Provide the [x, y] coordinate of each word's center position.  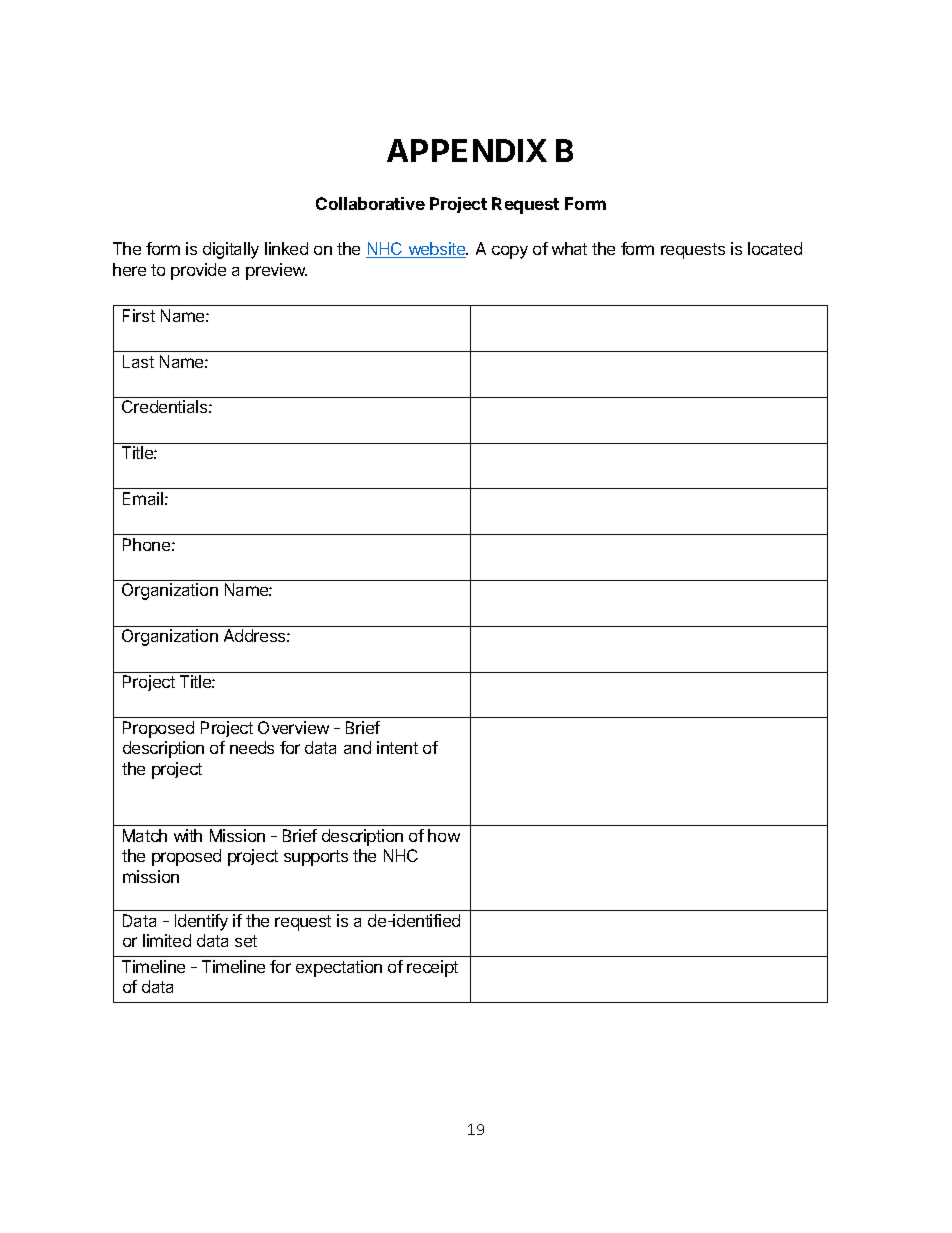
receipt [432, 968]
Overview [293, 727]
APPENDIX [467, 150]
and [357, 747]
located [775, 248]
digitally [231, 250]
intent [397, 747]
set [246, 941]
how [444, 835]
